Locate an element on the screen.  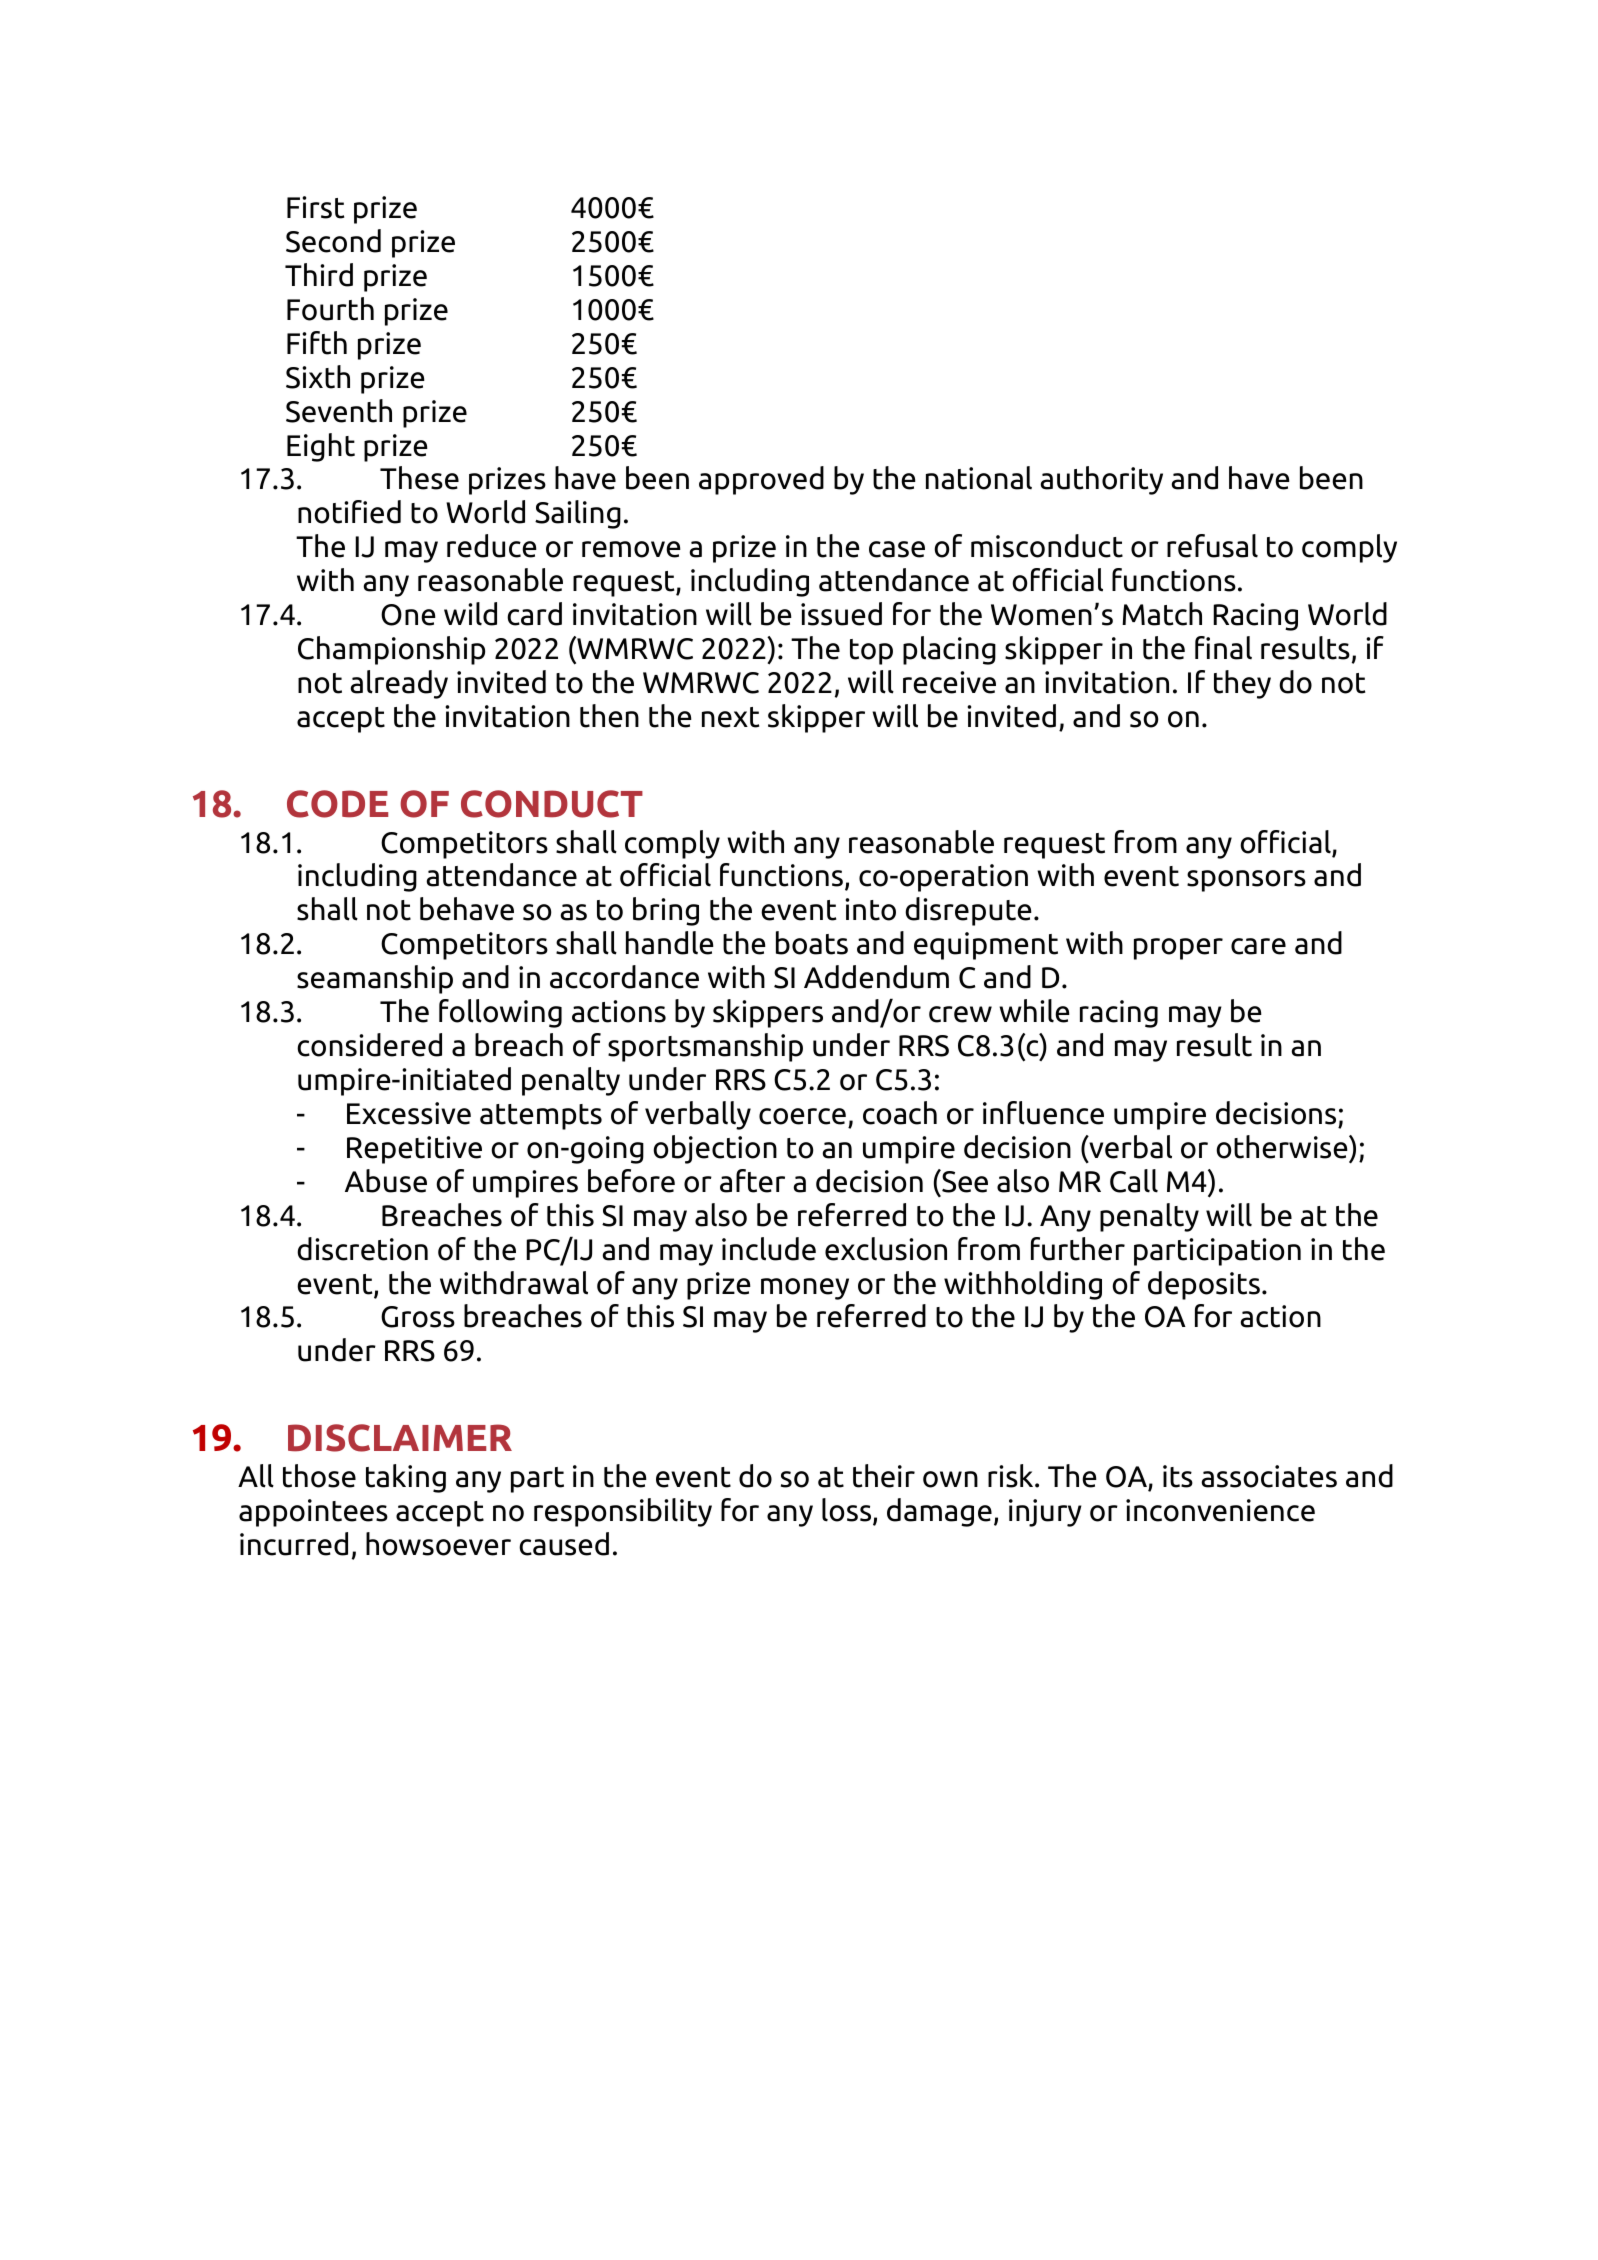
taking is located at coordinates (406, 1478).
